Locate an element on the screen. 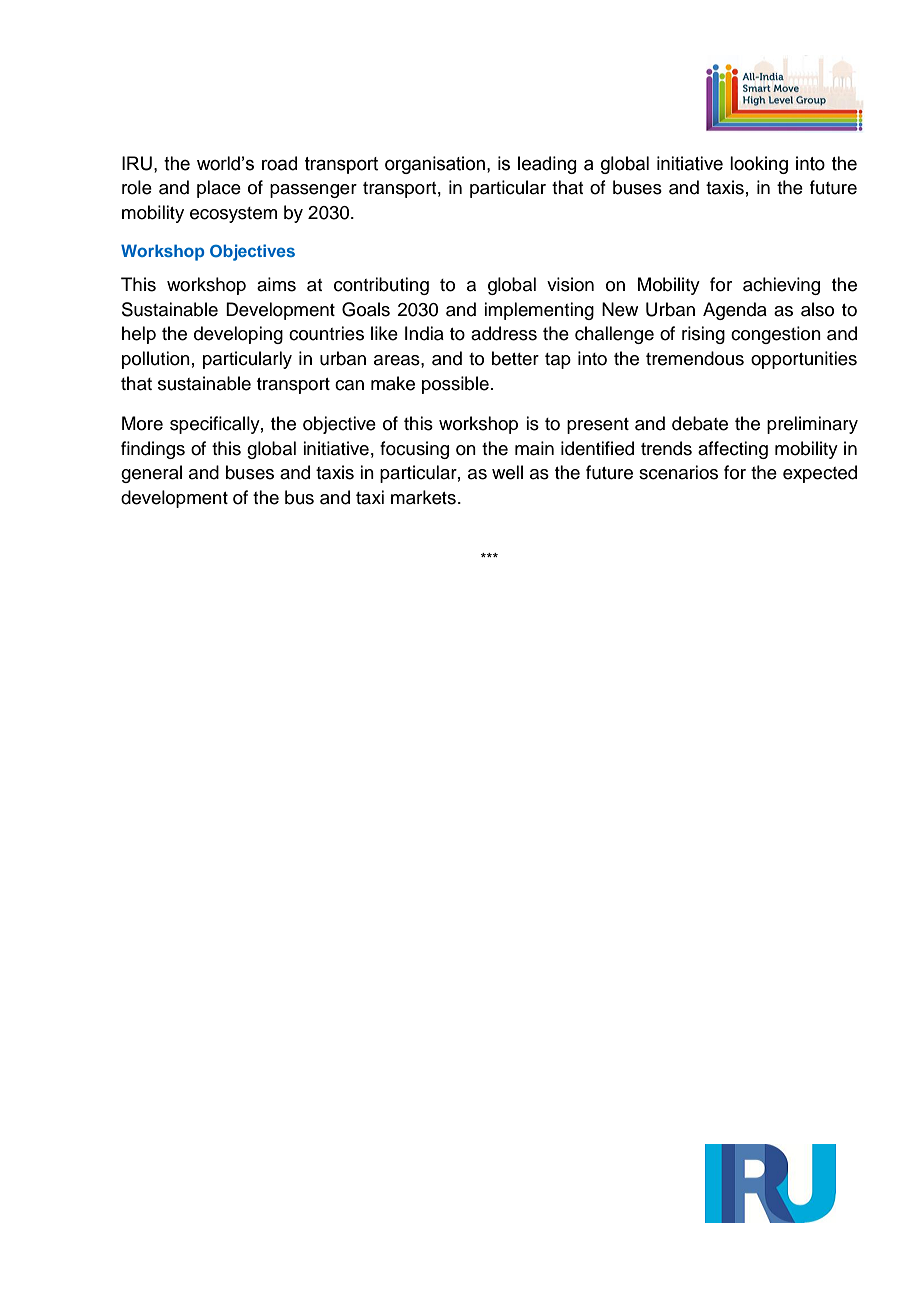 The image size is (924, 1308). pollution is located at coordinates (156, 360).
